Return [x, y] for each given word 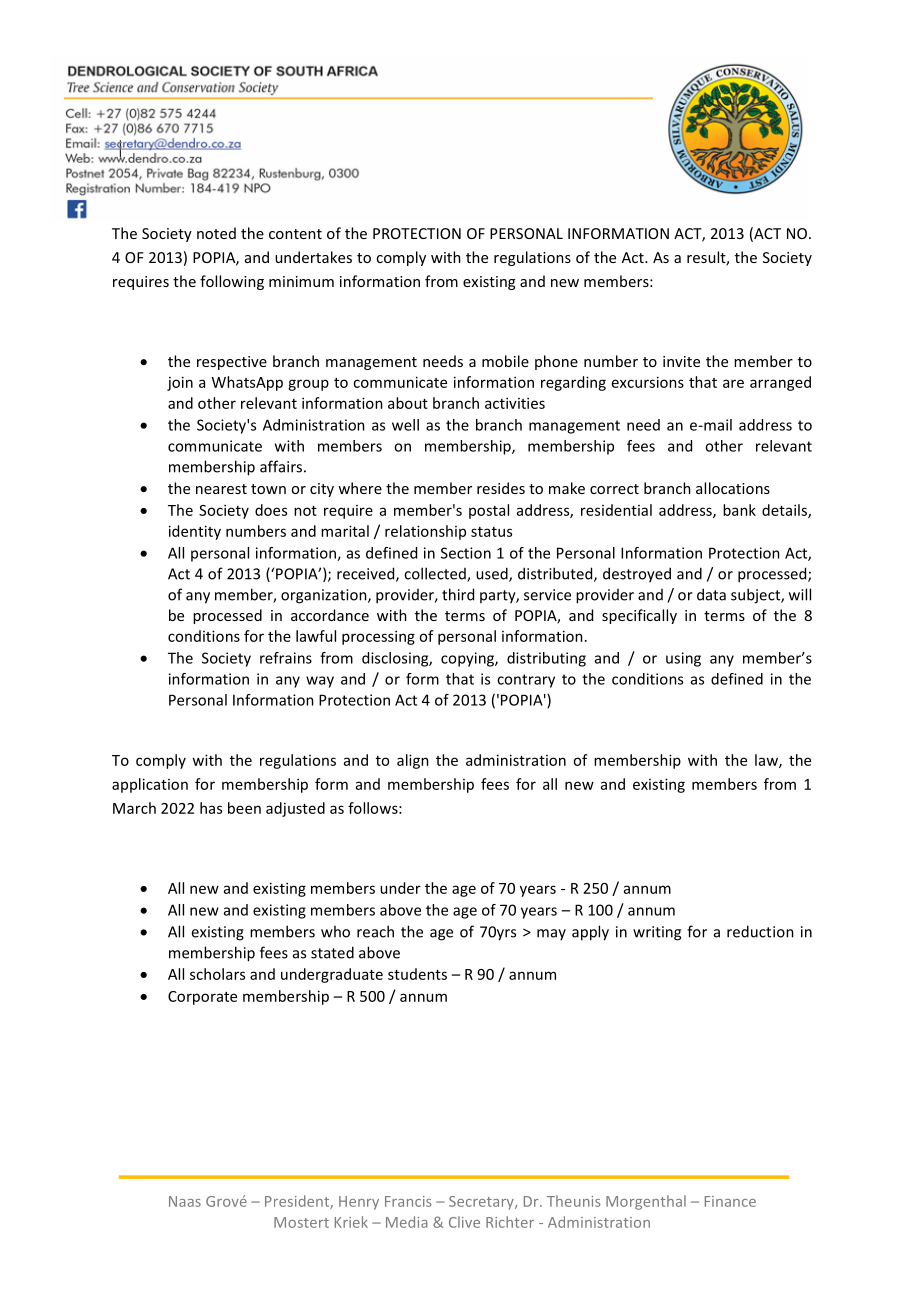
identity [195, 532]
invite [681, 361]
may [551, 934]
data [711, 594]
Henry [359, 1203]
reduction [760, 931]
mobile [505, 361]
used [493, 574]
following [232, 282]
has [211, 808]
